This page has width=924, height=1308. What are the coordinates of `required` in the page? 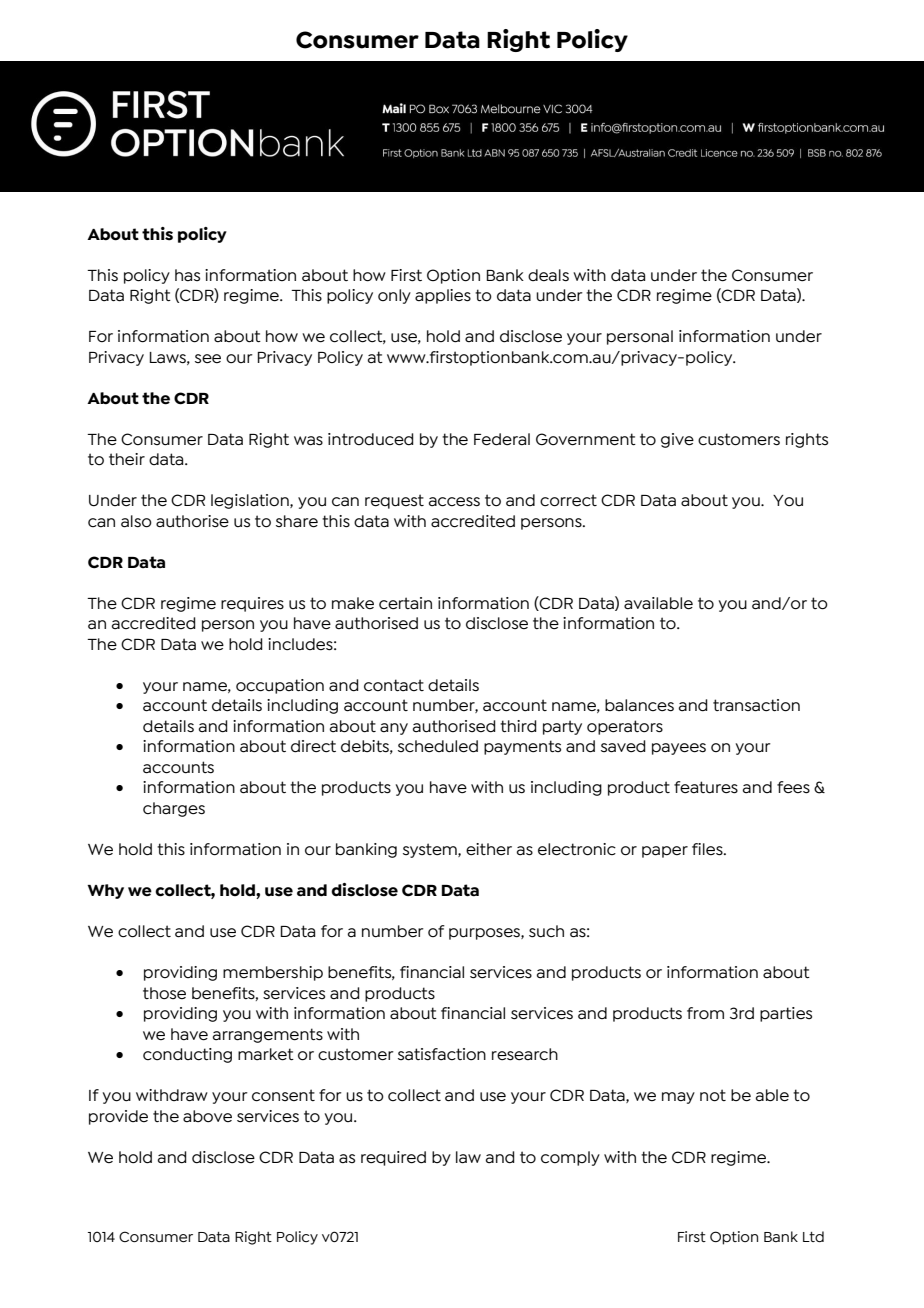 It's located at (393, 1158).
